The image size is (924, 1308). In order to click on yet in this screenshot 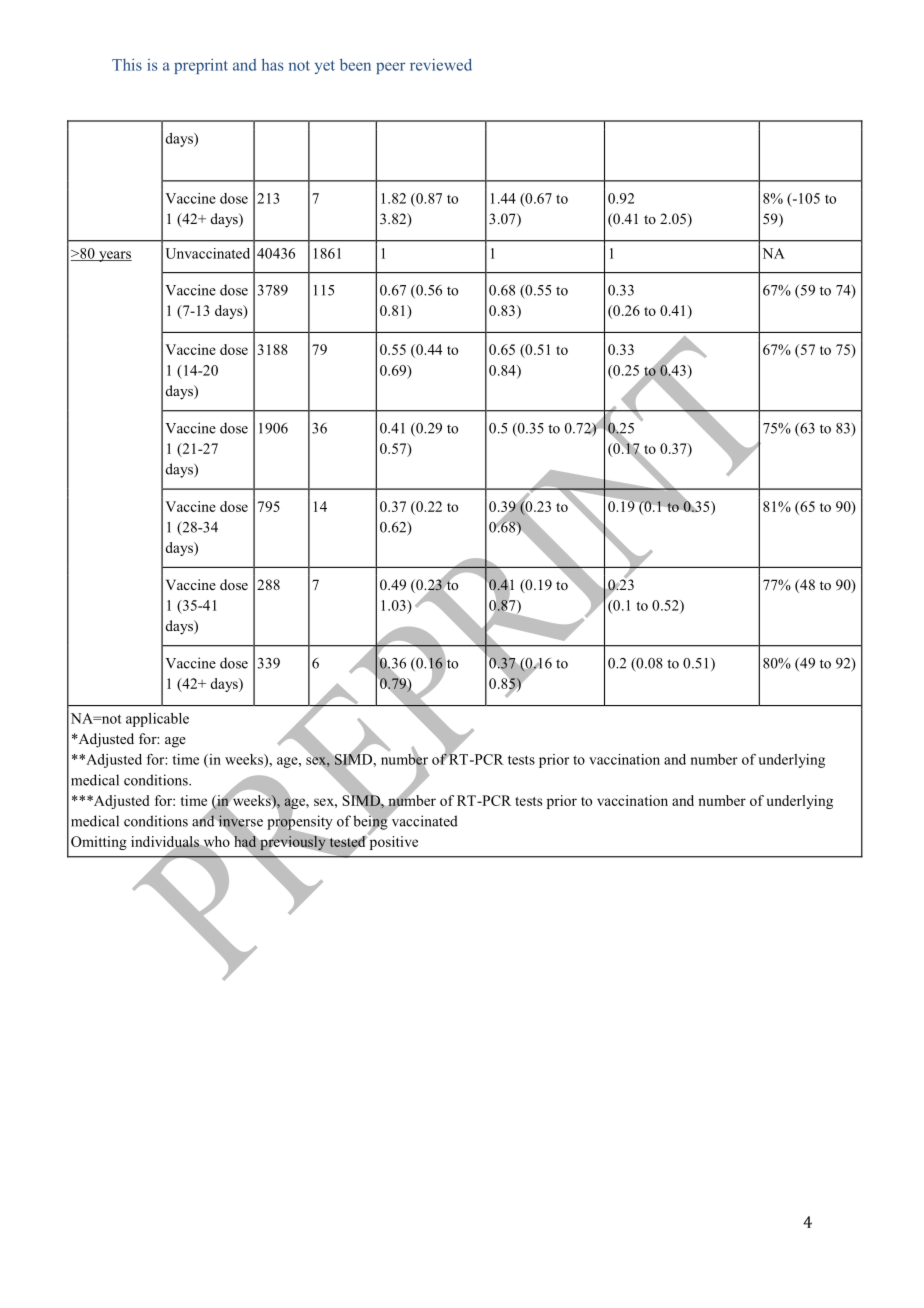, I will do `click(325, 67)`.
